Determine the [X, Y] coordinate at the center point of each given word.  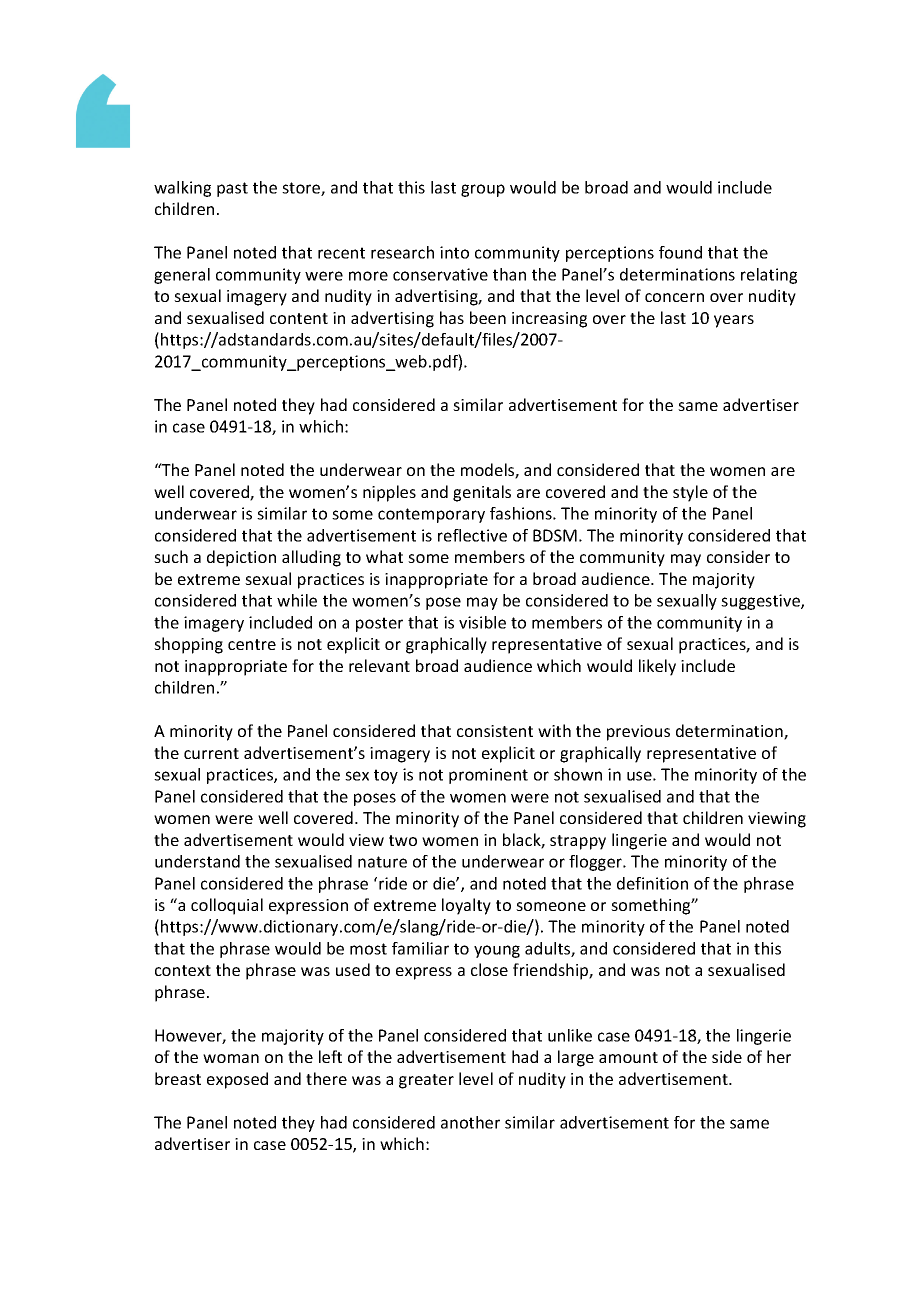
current [211, 753]
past [232, 189]
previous [638, 733]
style [690, 493]
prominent [488, 776]
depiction [241, 558]
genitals [482, 493]
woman [231, 1058]
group [483, 190]
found [680, 252]
